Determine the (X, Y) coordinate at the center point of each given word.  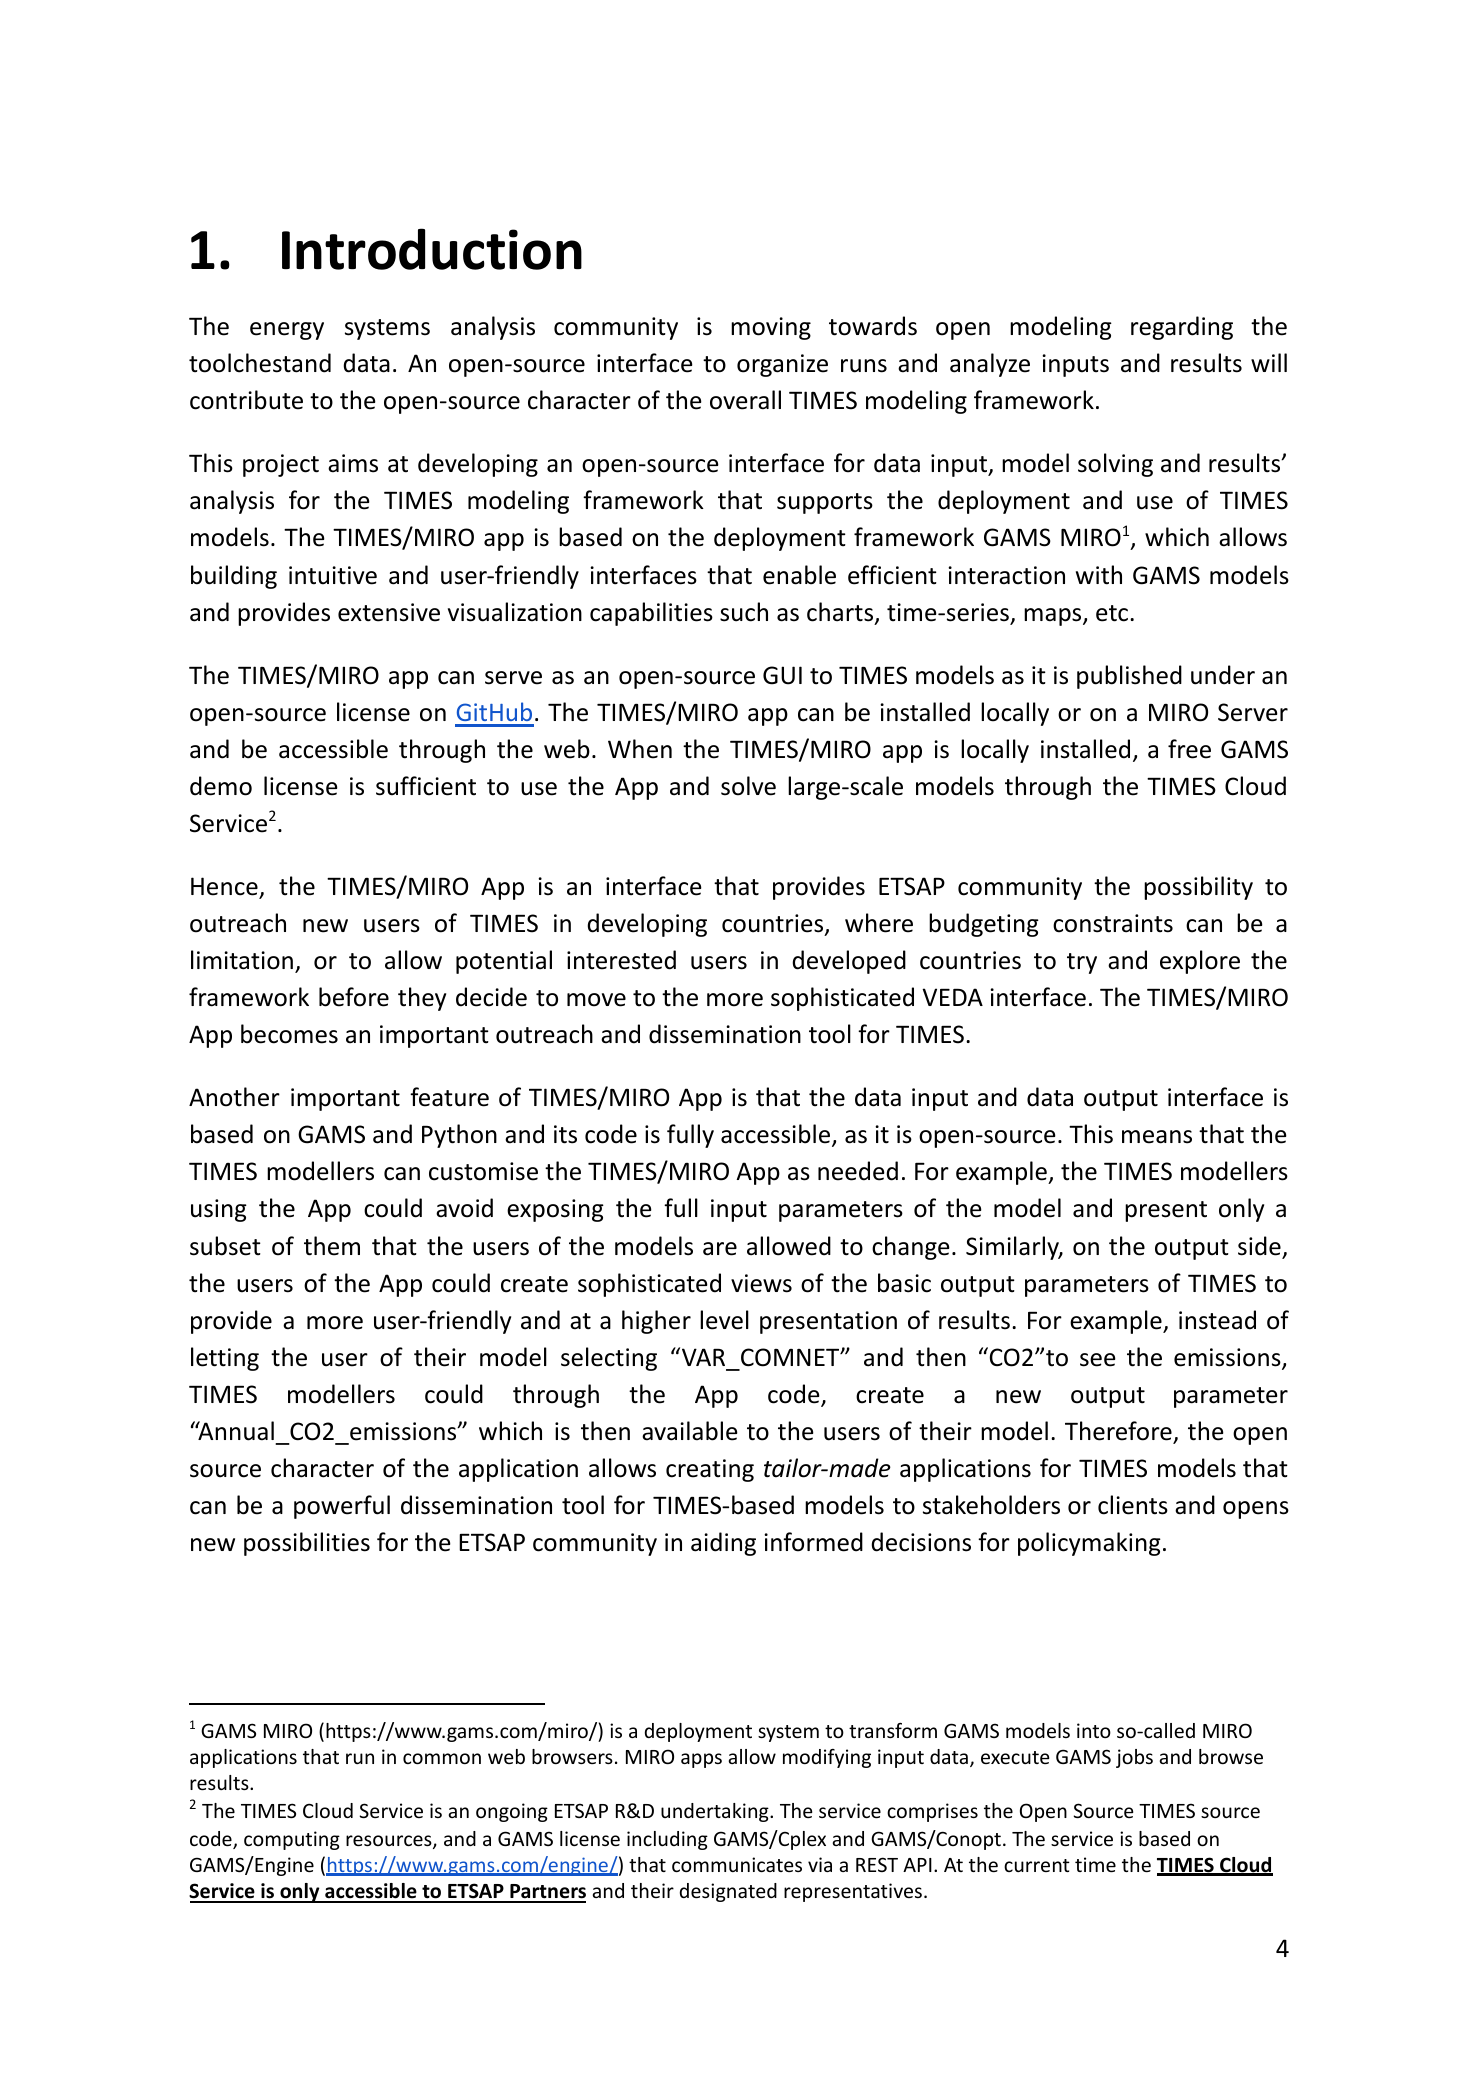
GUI (782, 675)
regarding (1182, 328)
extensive (389, 612)
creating (710, 1470)
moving (771, 328)
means (1157, 1137)
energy (287, 331)
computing (292, 1840)
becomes (289, 1034)
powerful (342, 1507)
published (1129, 677)
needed (858, 1171)
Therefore (1118, 1431)
